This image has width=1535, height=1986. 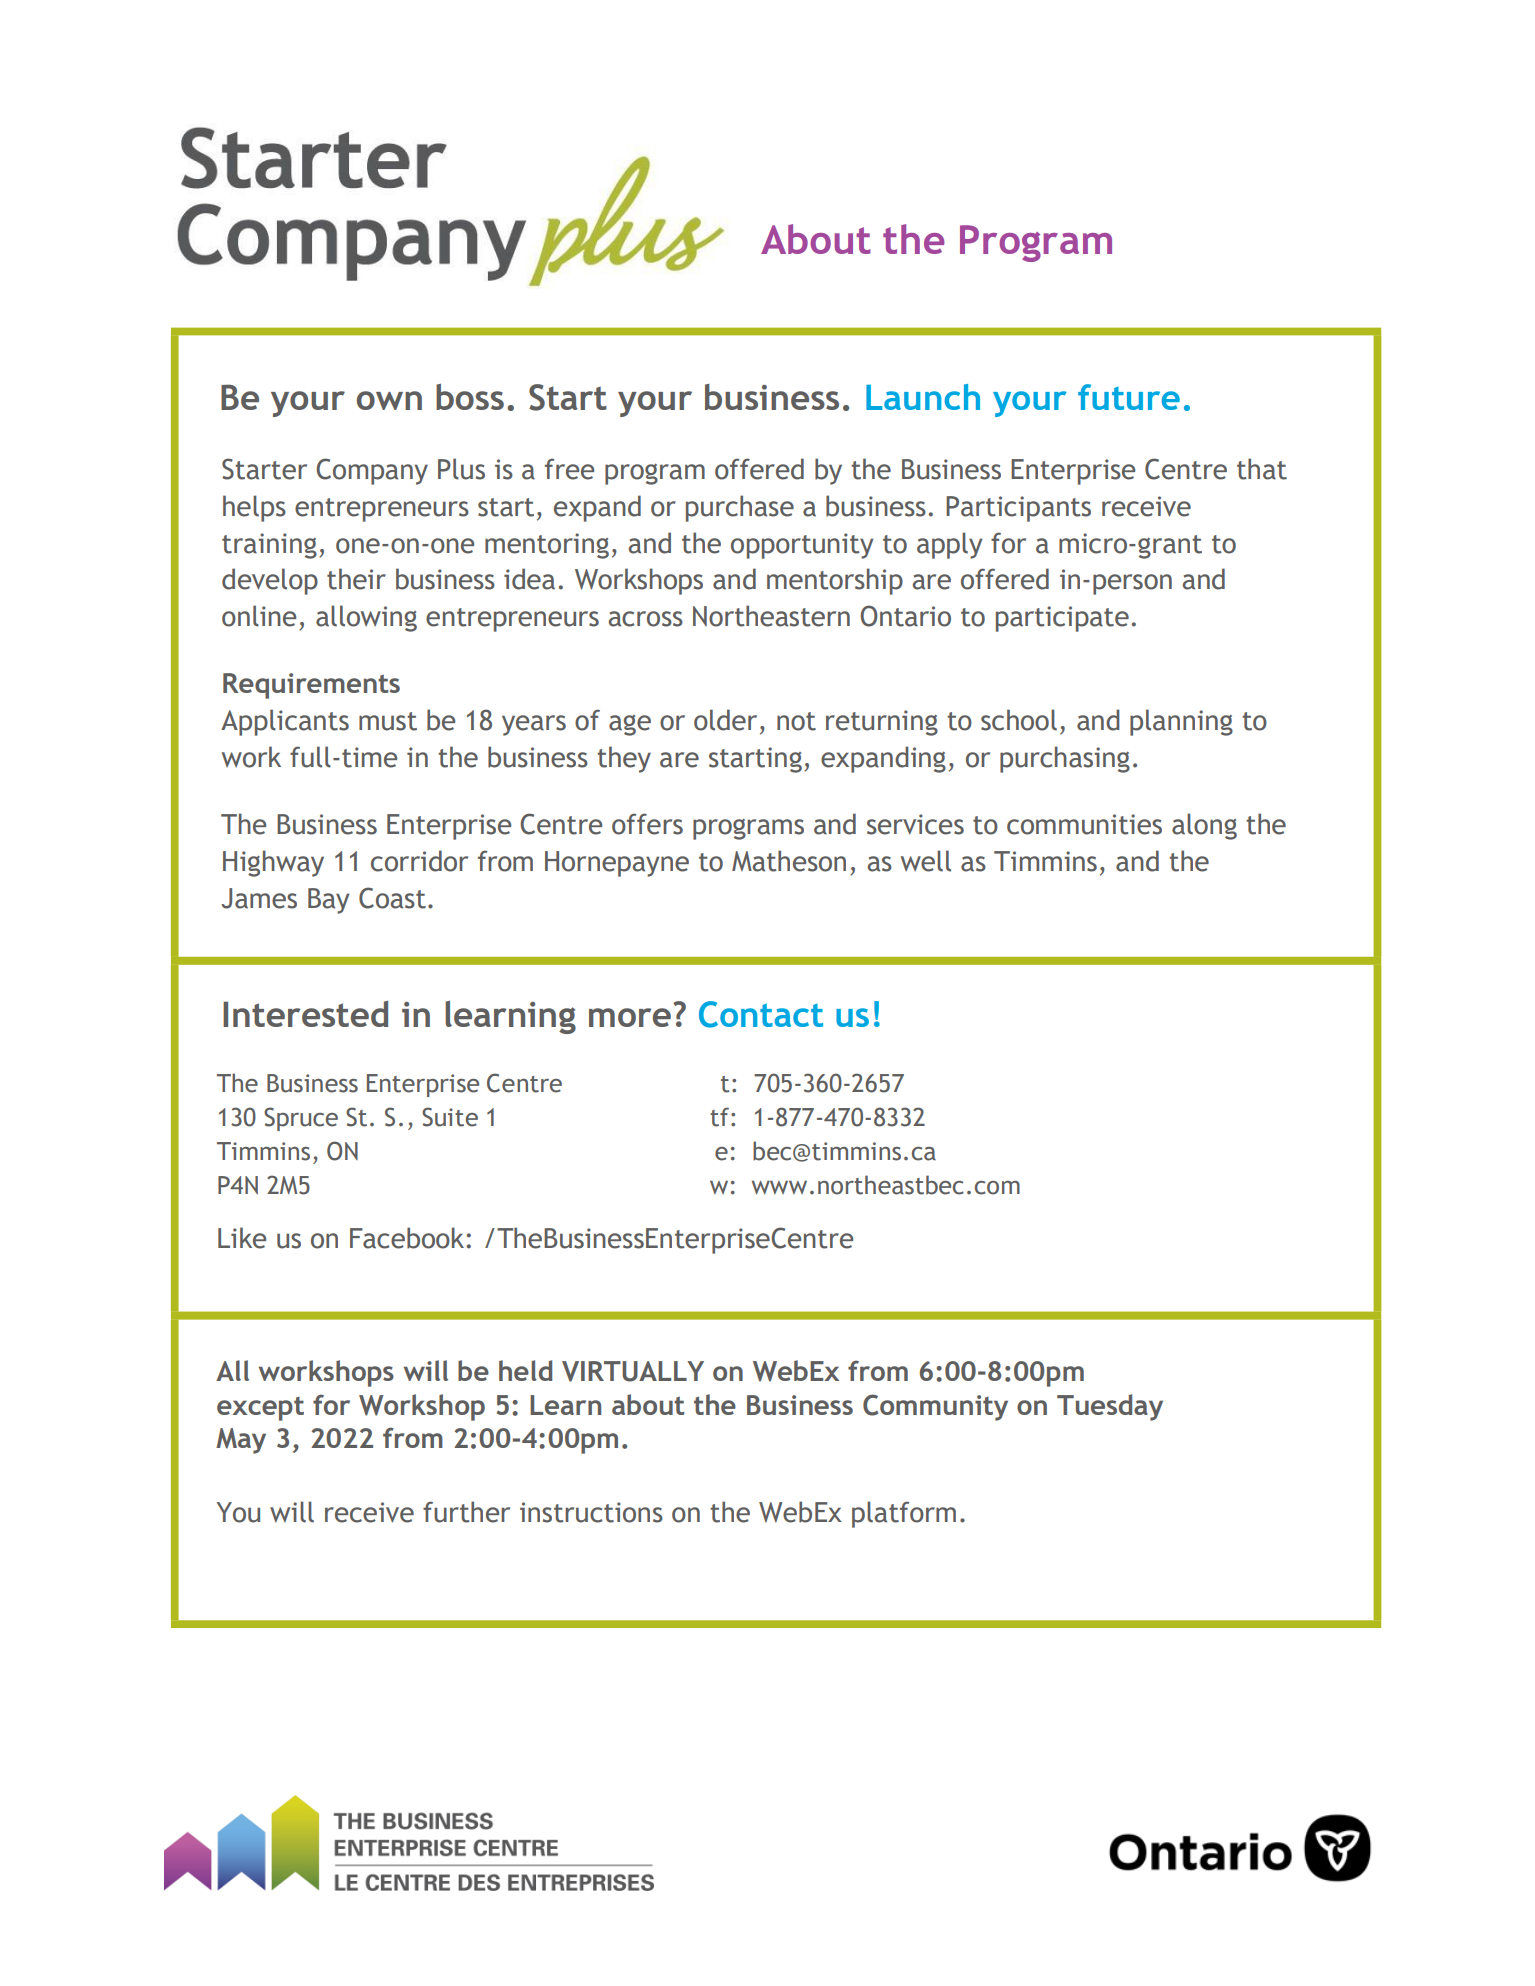 I want to click on further, so click(x=466, y=1512).
